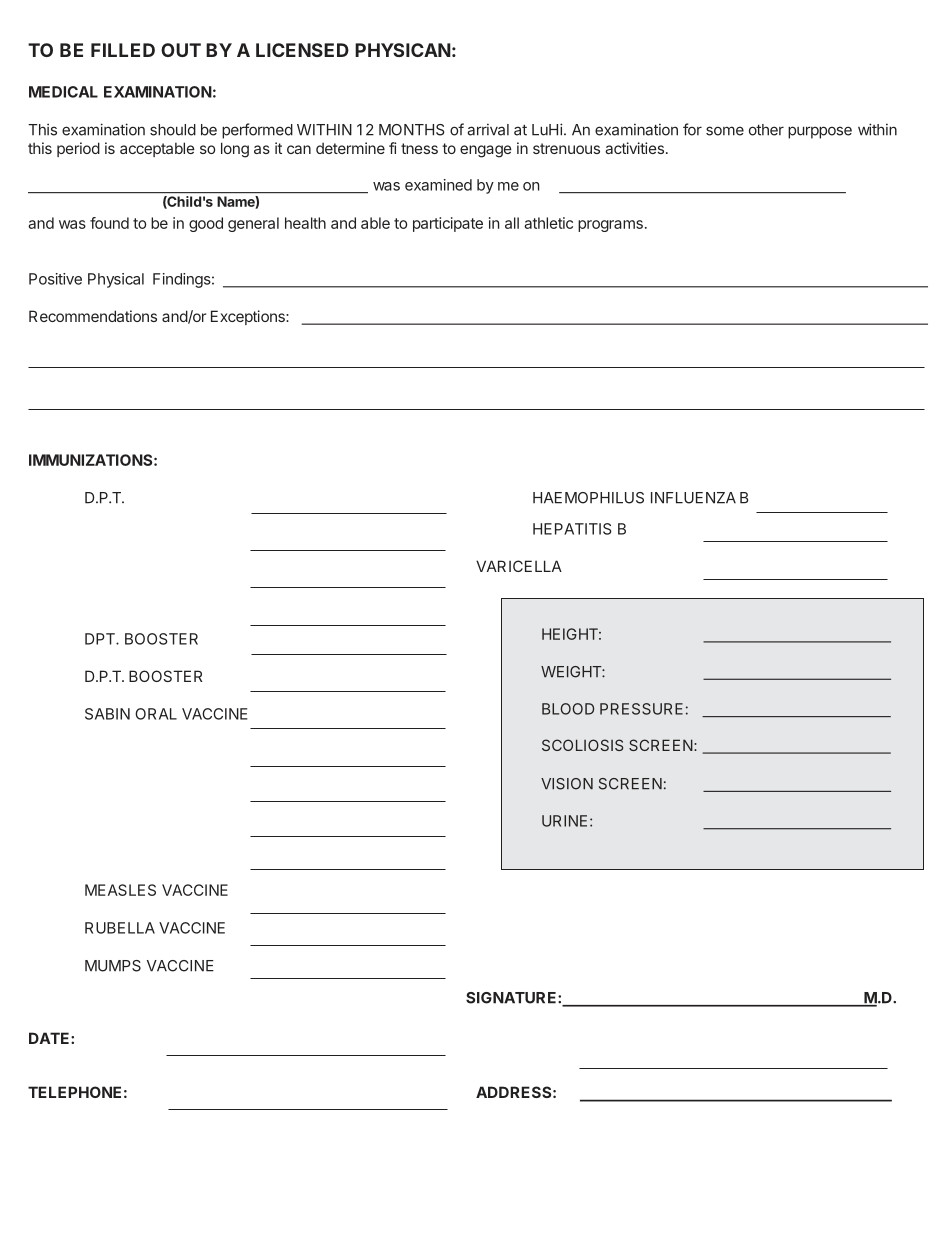 The height and width of the screenshot is (1233, 952). Describe the element at coordinates (519, 566) in the screenshot. I see `VARICELLA` at that location.
